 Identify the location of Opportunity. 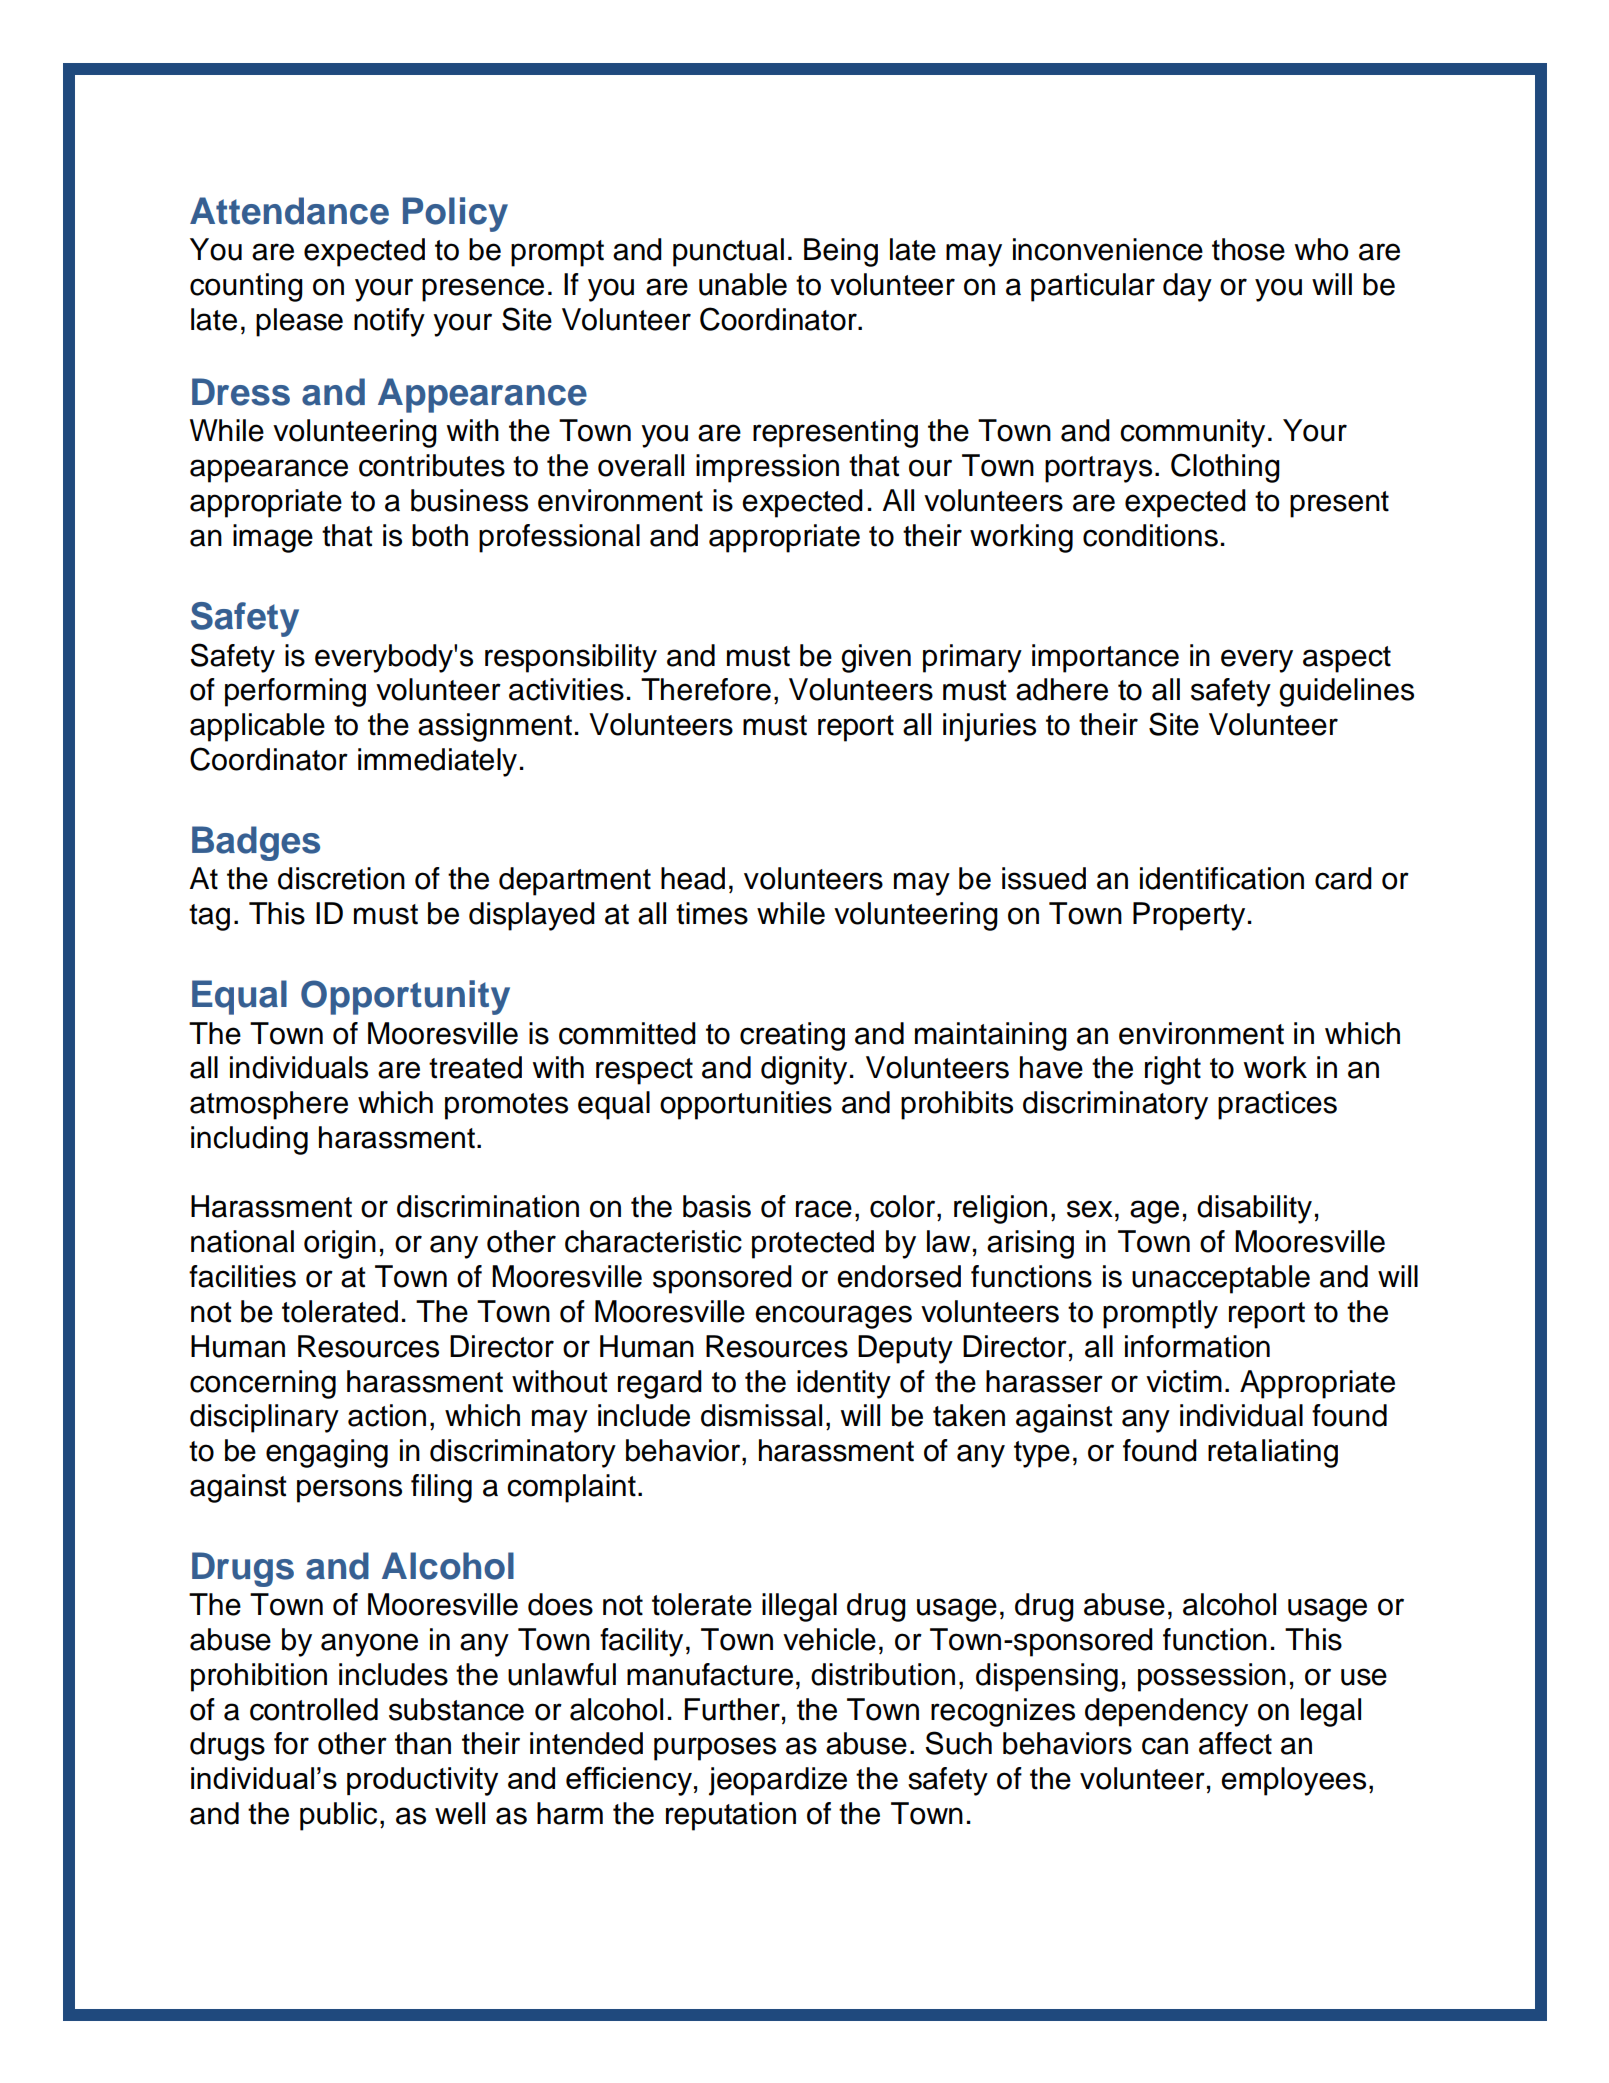
(405, 997).
